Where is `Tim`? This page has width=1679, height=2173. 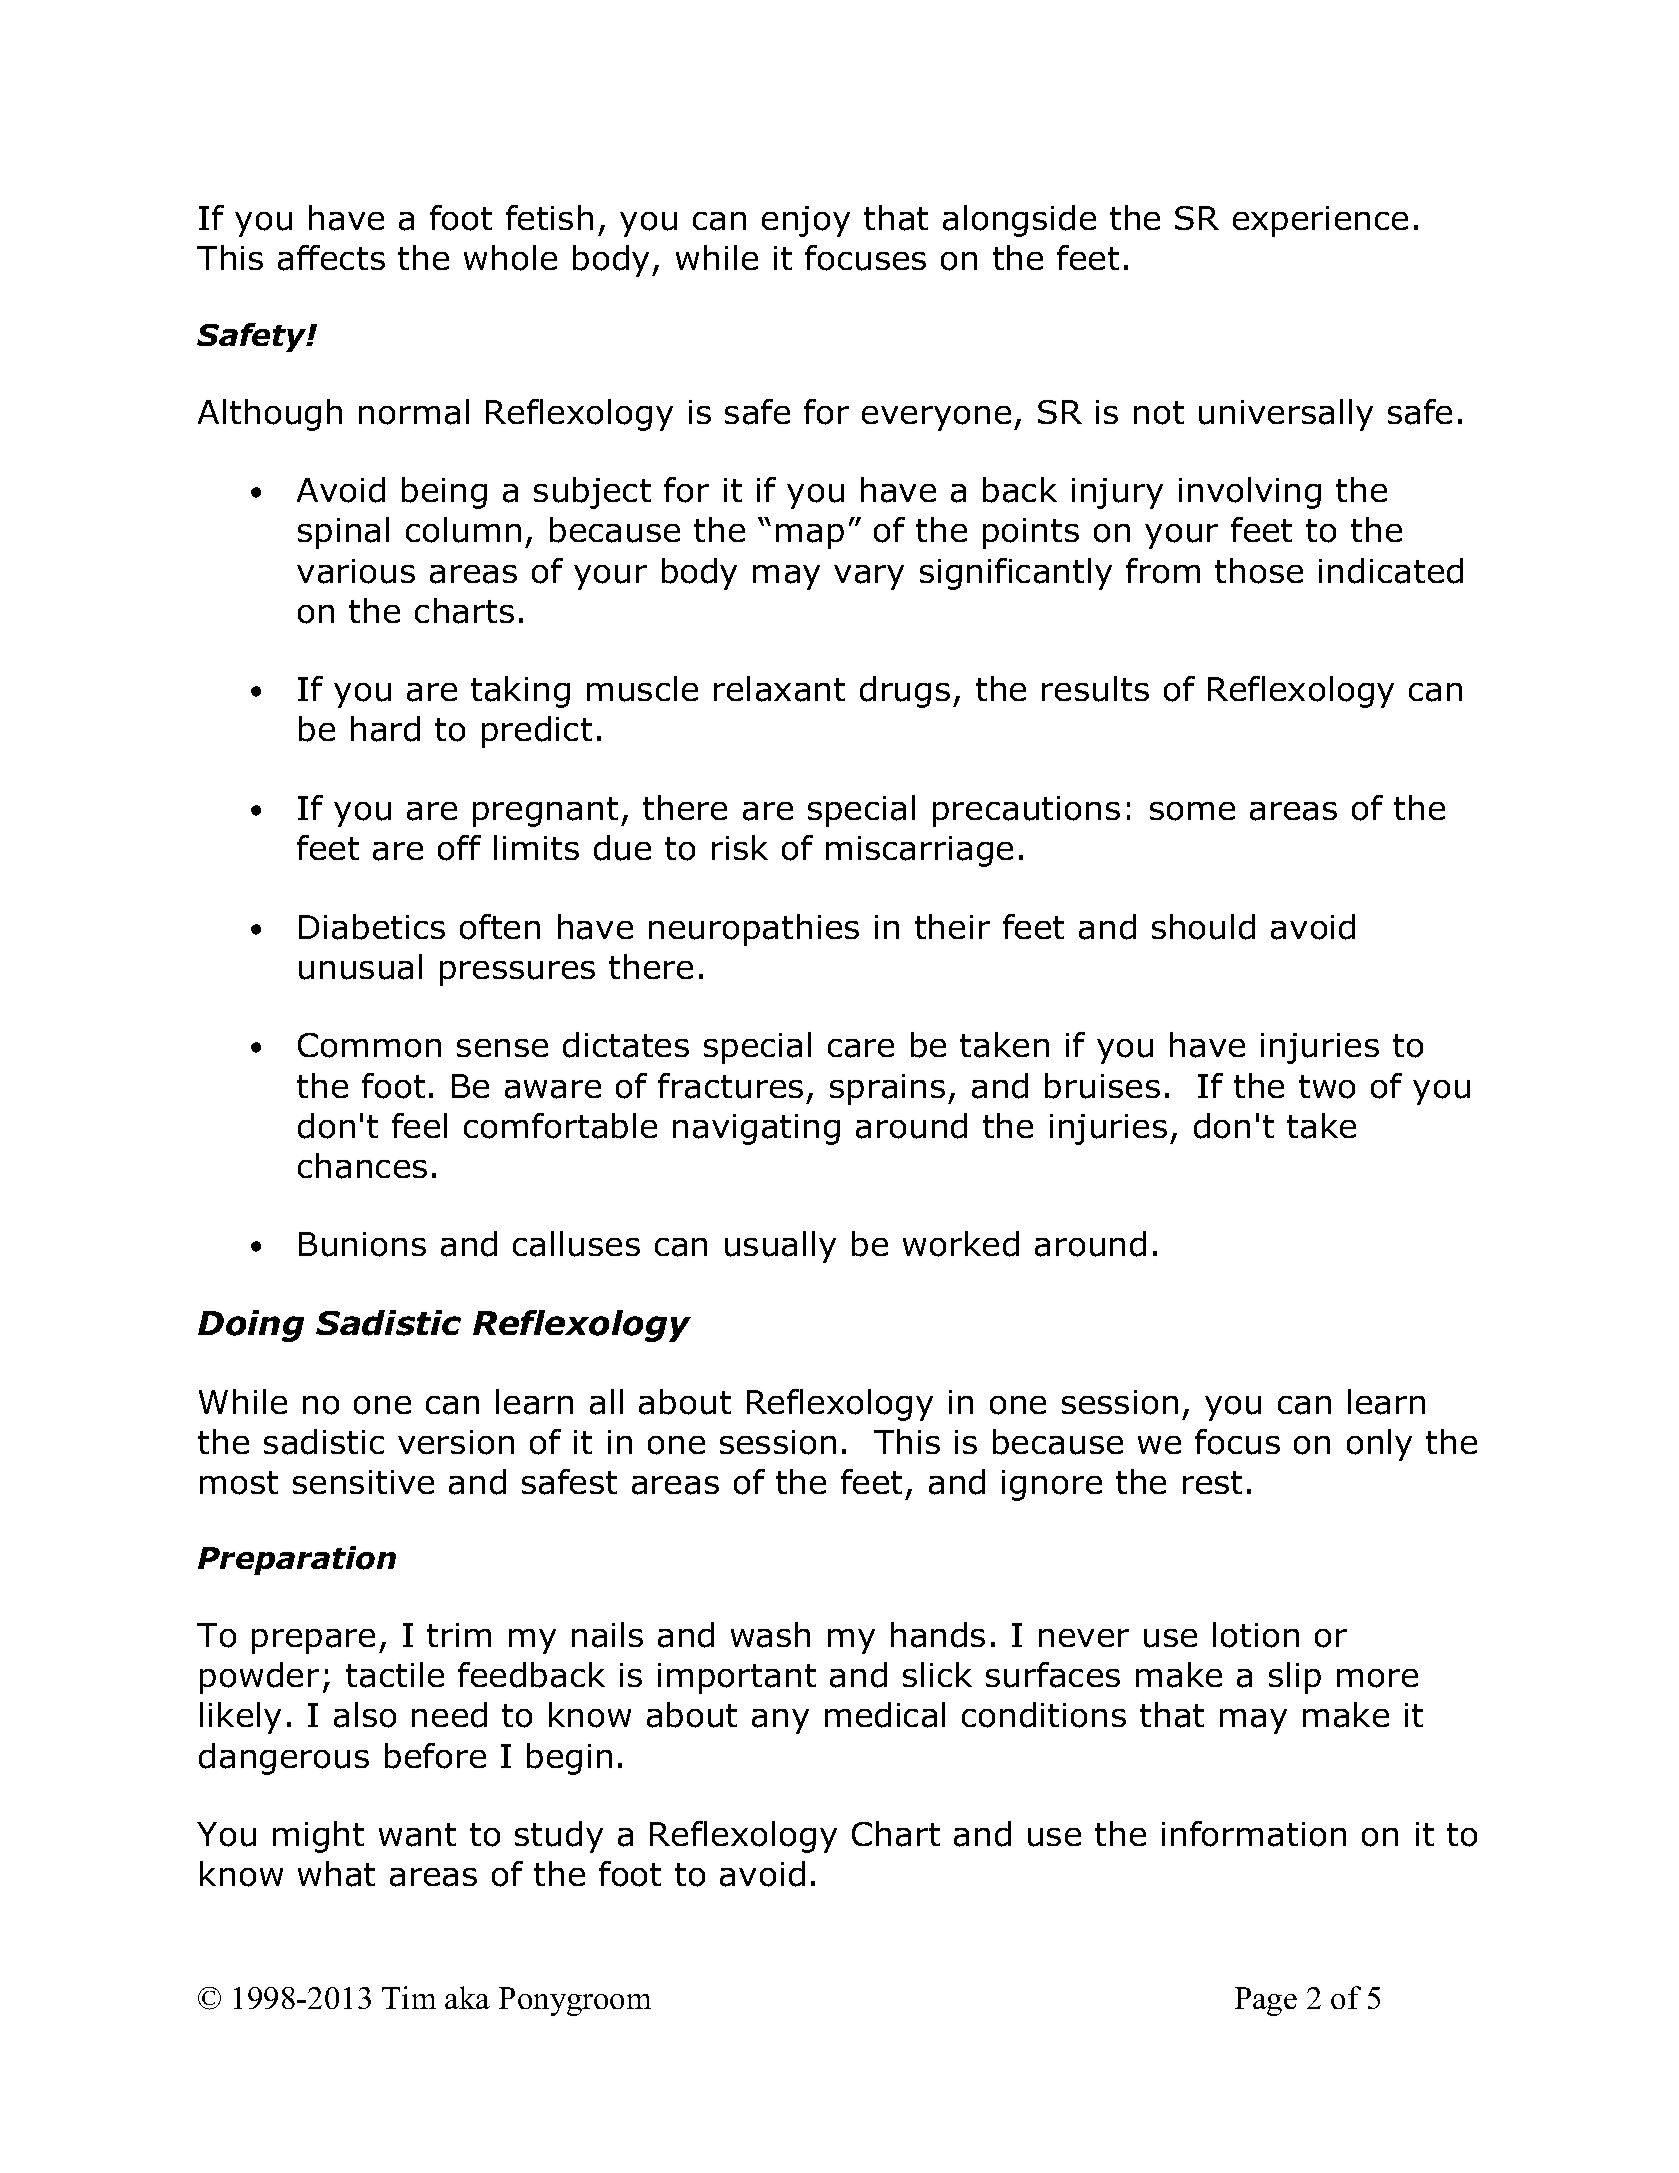 Tim is located at coordinates (409, 1997).
